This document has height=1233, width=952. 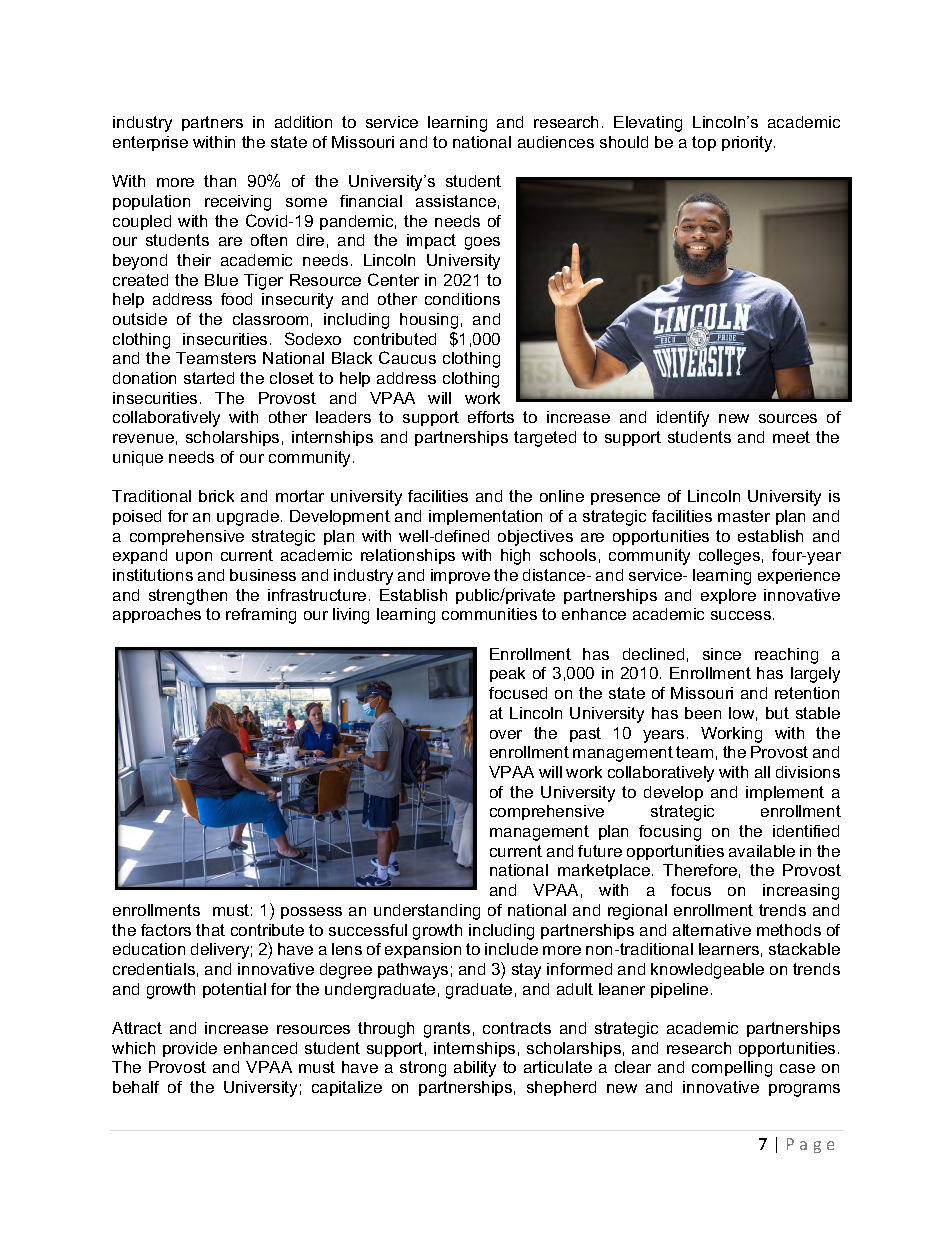 I want to click on all, so click(x=762, y=772).
